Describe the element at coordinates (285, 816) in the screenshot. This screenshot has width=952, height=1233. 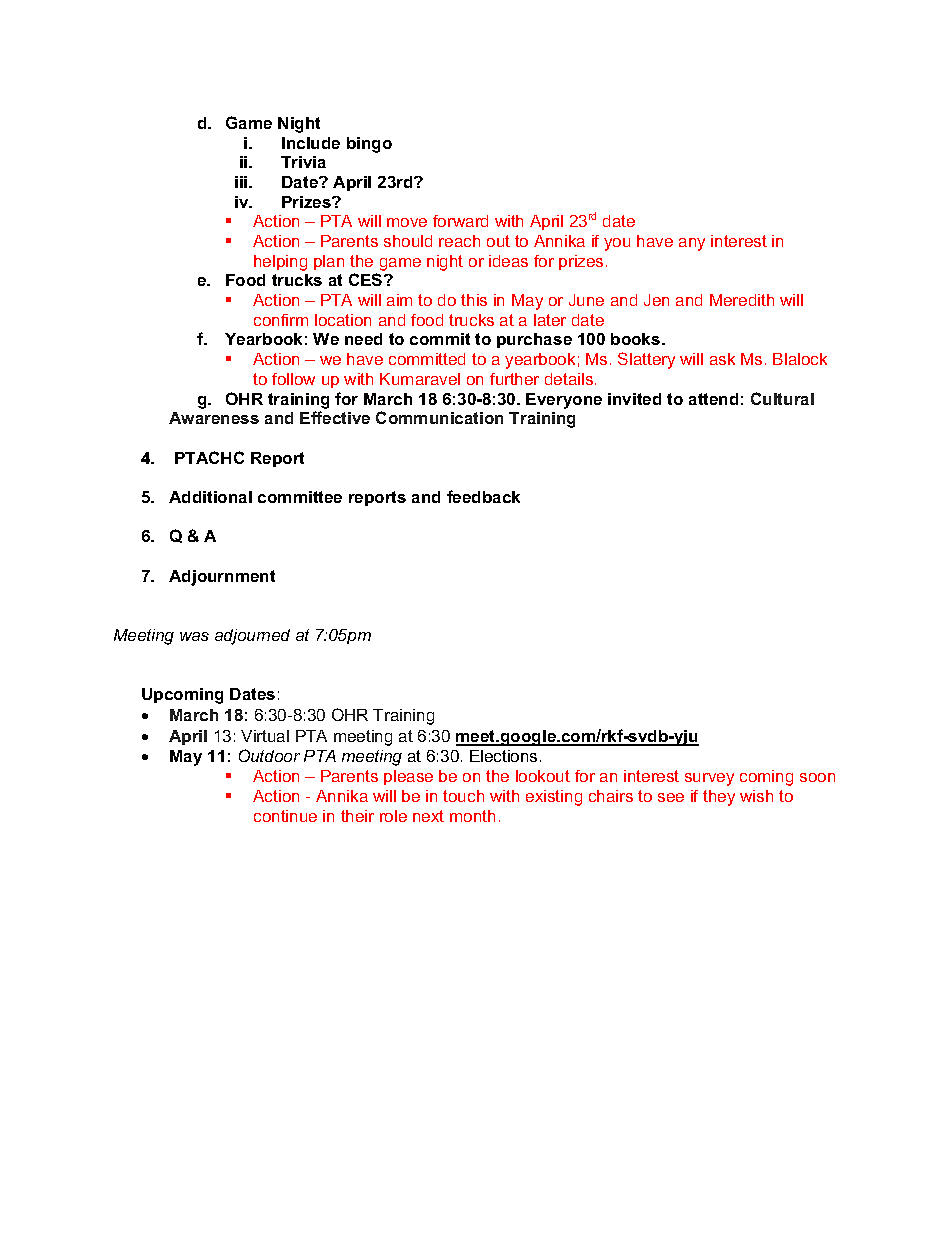
I see `continue` at that location.
